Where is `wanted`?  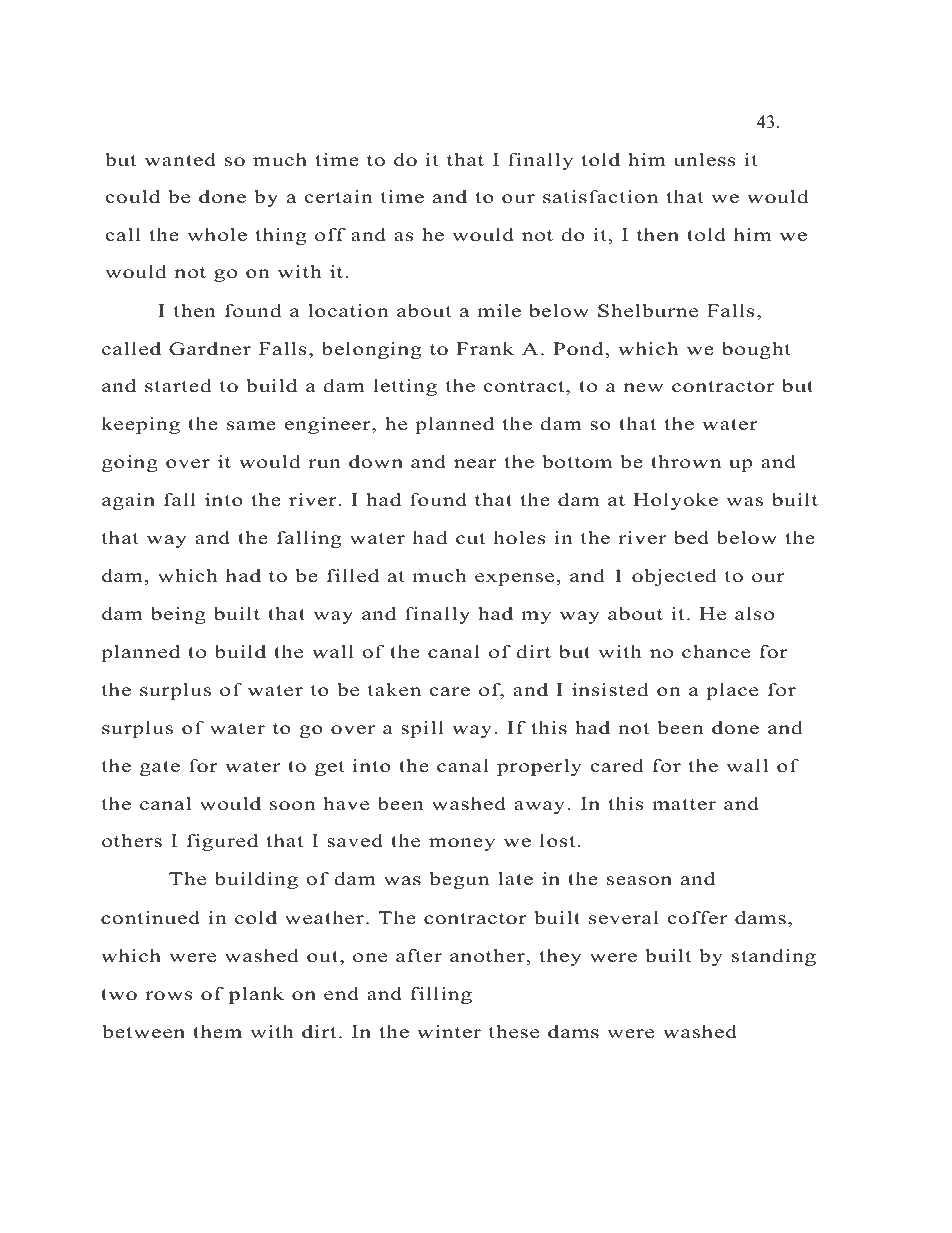 wanted is located at coordinates (180, 160).
